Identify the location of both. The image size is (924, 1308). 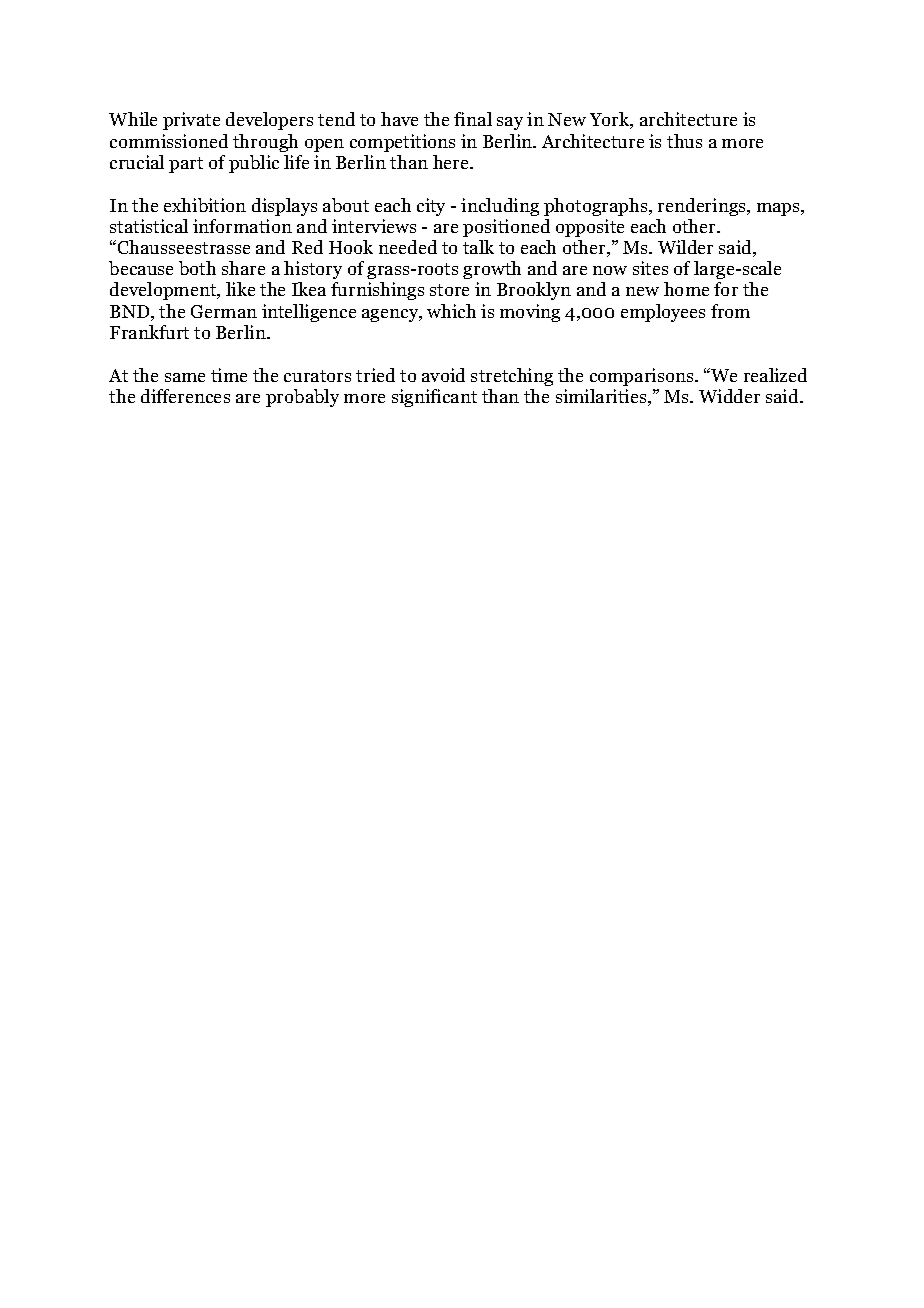
(197, 268).
